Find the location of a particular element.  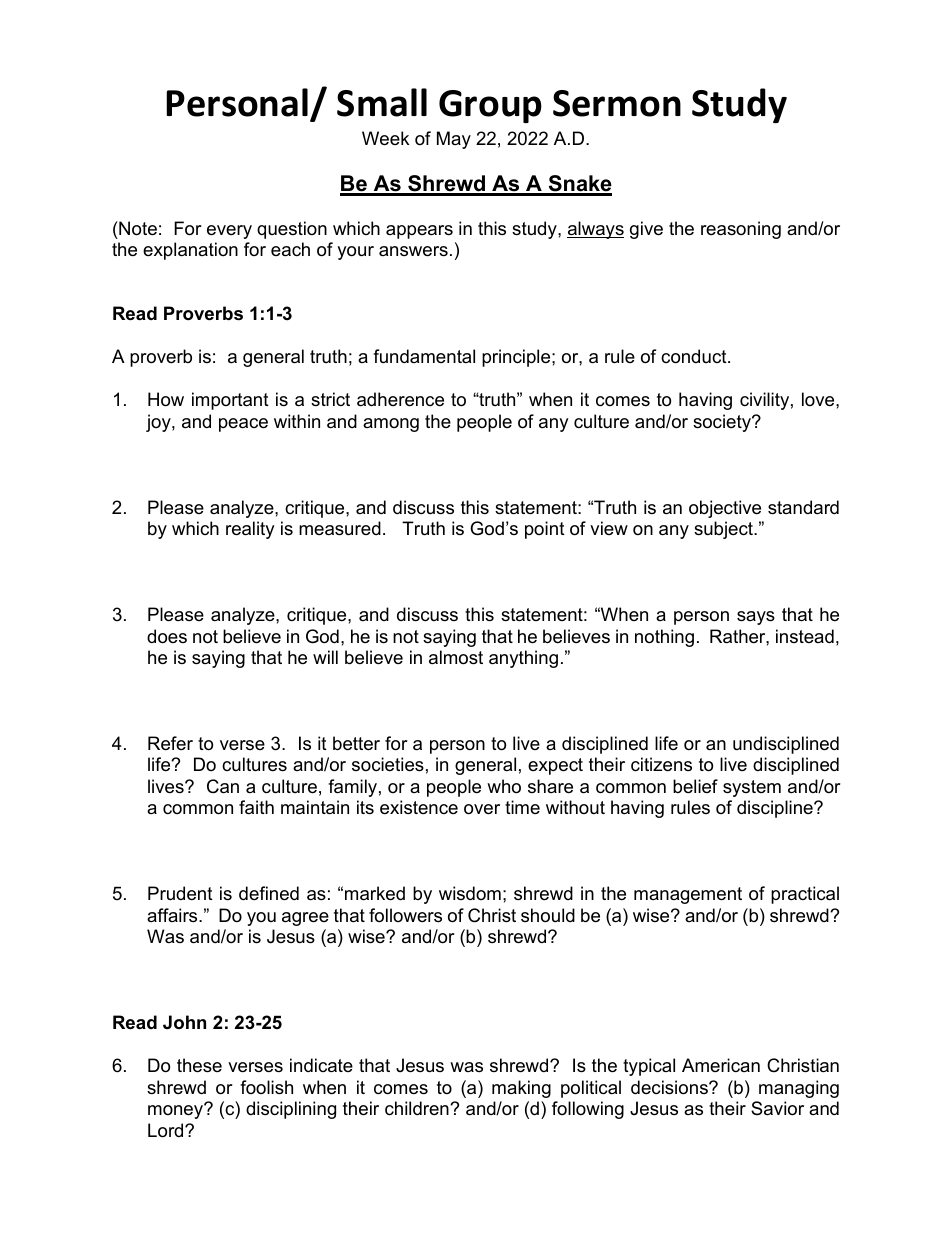

these is located at coordinates (199, 1065).
